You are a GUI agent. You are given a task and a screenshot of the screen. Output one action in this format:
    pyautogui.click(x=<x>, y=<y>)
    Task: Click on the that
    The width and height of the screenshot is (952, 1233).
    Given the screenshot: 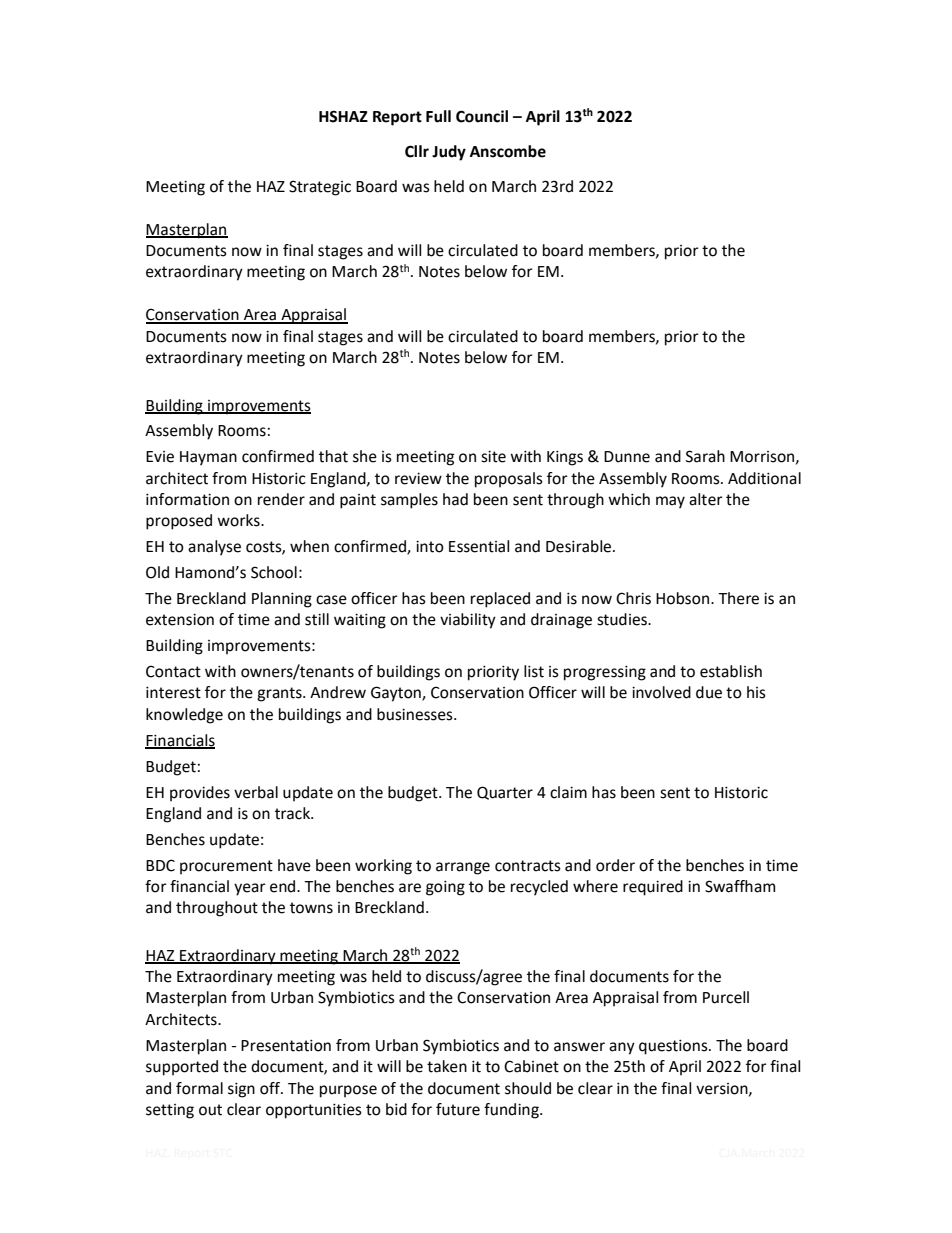 What is the action you would take?
    pyautogui.click(x=333, y=456)
